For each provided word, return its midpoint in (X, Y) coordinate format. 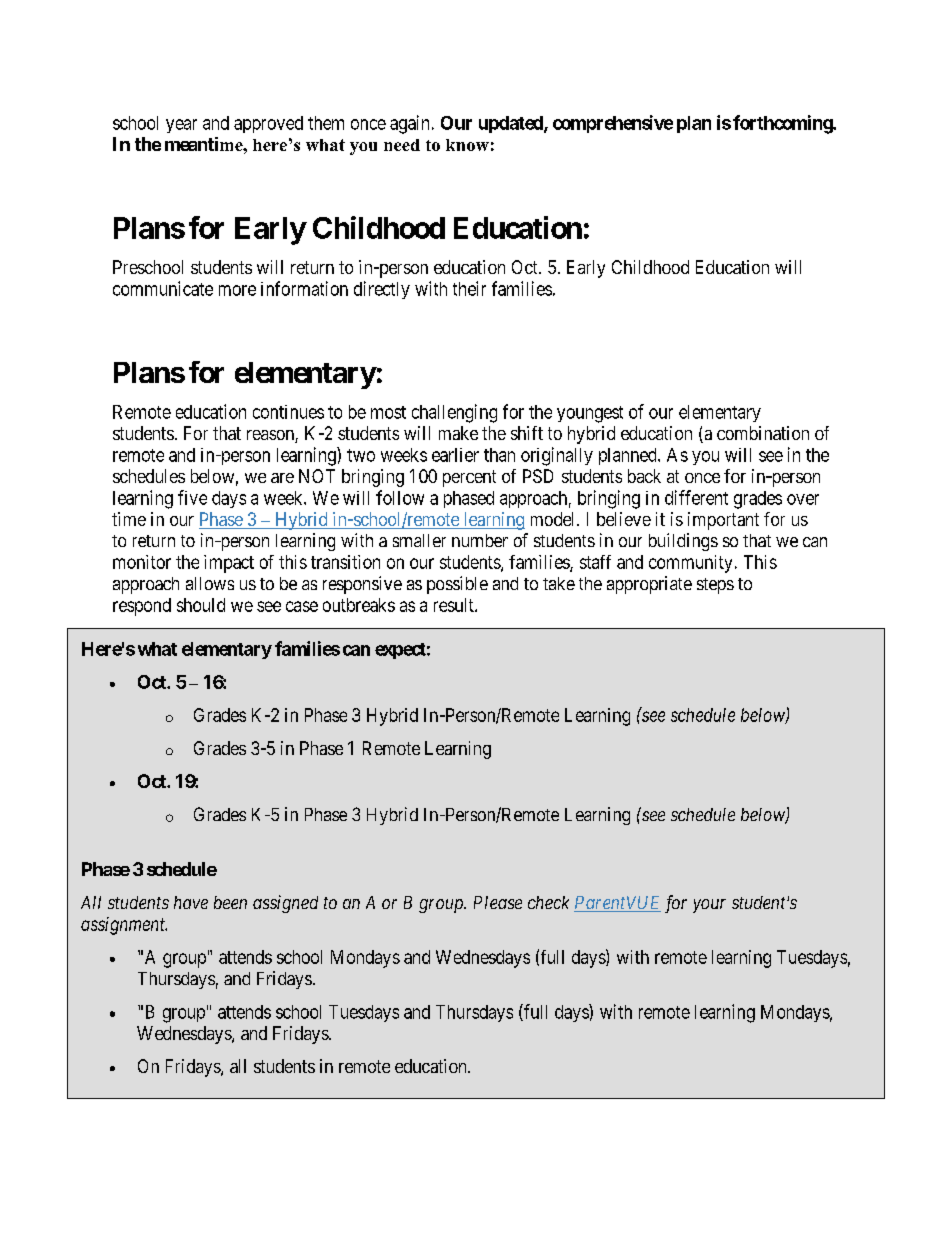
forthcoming (783, 124)
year (181, 126)
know (467, 145)
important (723, 521)
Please (498, 902)
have (191, 902)
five (192, 497)
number (480, 540)
